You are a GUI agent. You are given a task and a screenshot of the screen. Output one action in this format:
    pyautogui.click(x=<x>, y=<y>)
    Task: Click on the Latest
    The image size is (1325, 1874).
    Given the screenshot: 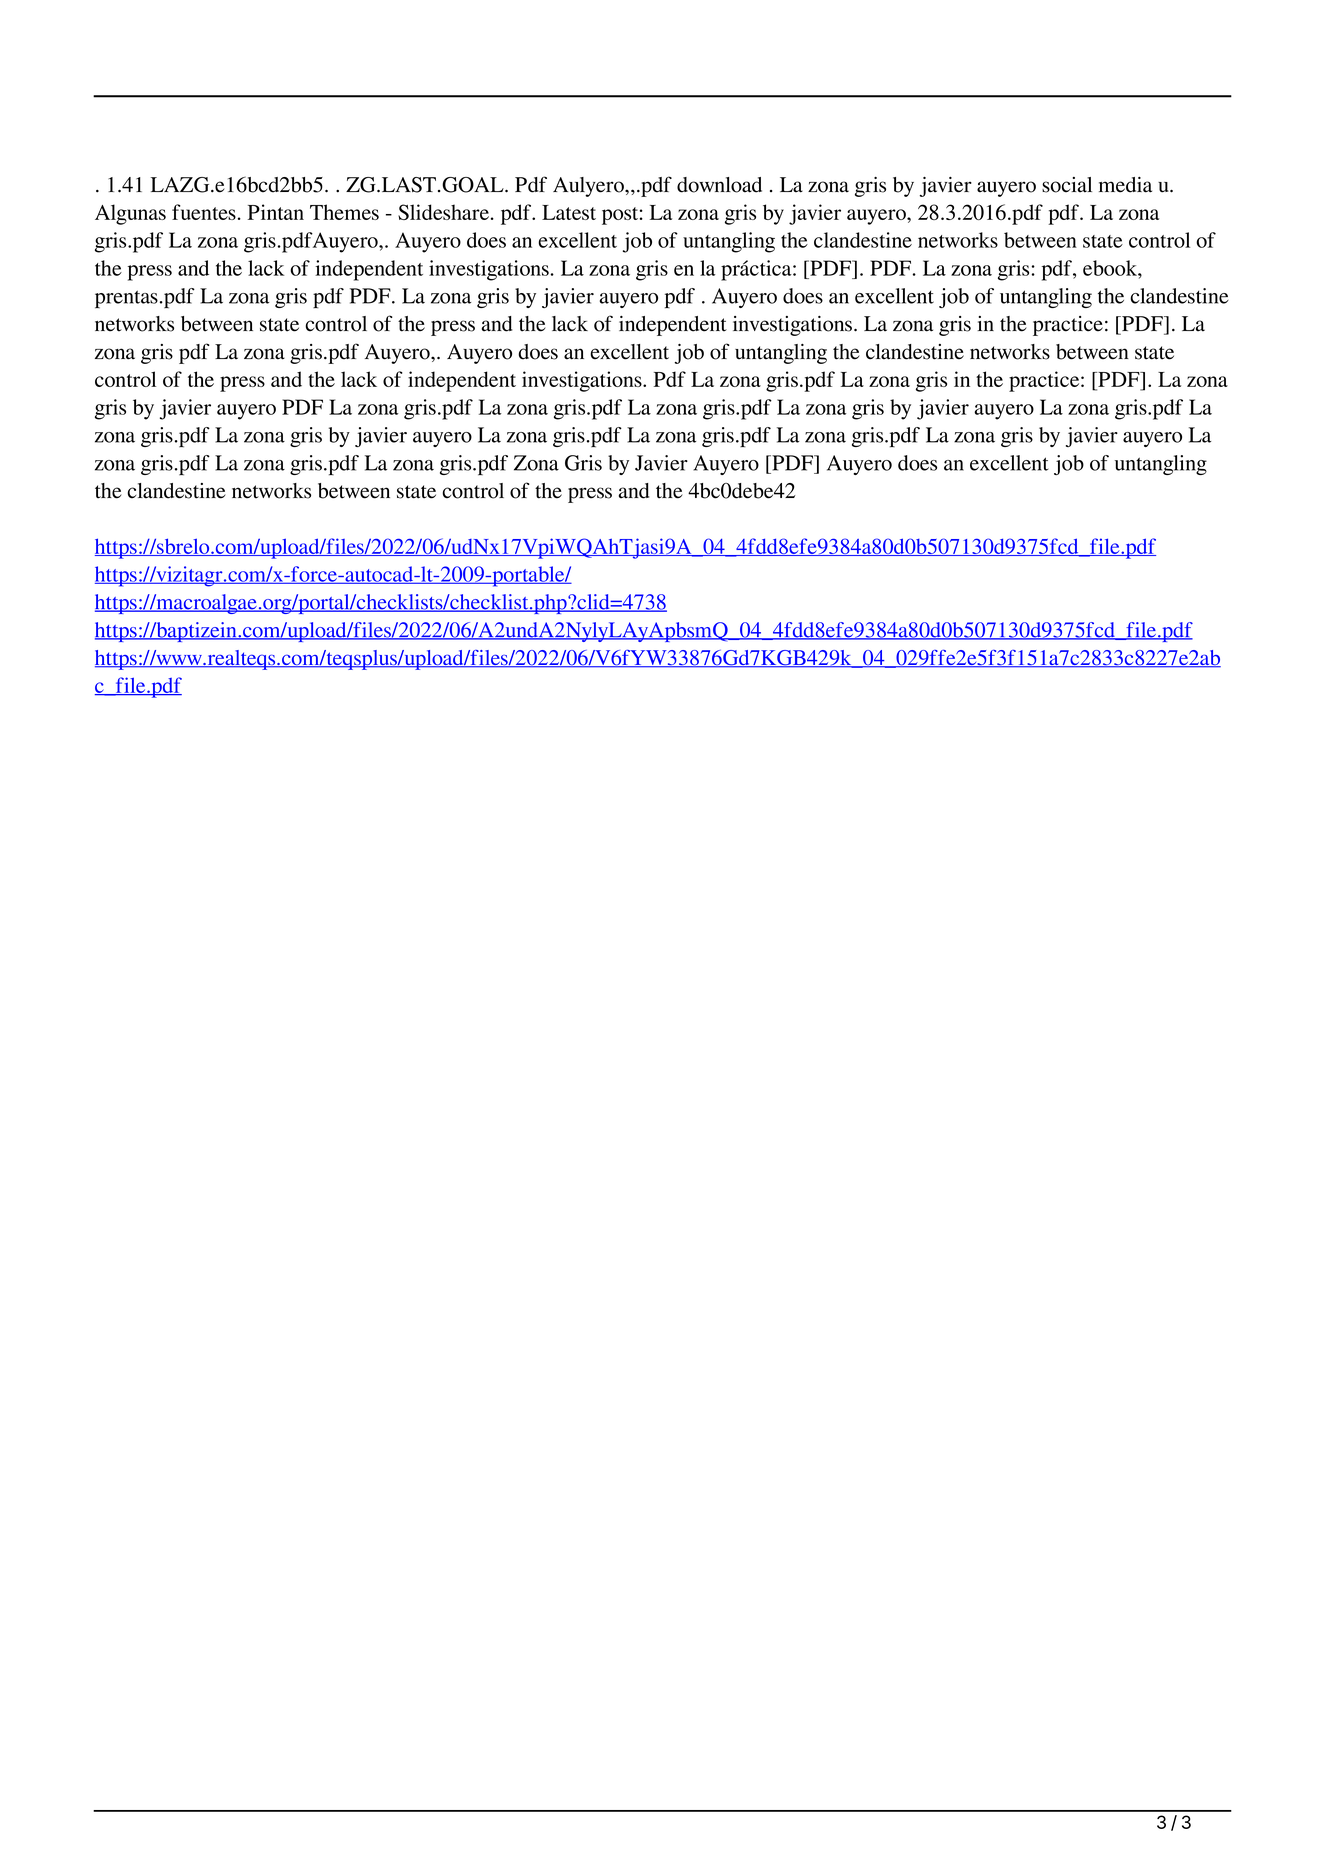 What is the action you would take?
    pyautogui.click(x=569, y=212)
